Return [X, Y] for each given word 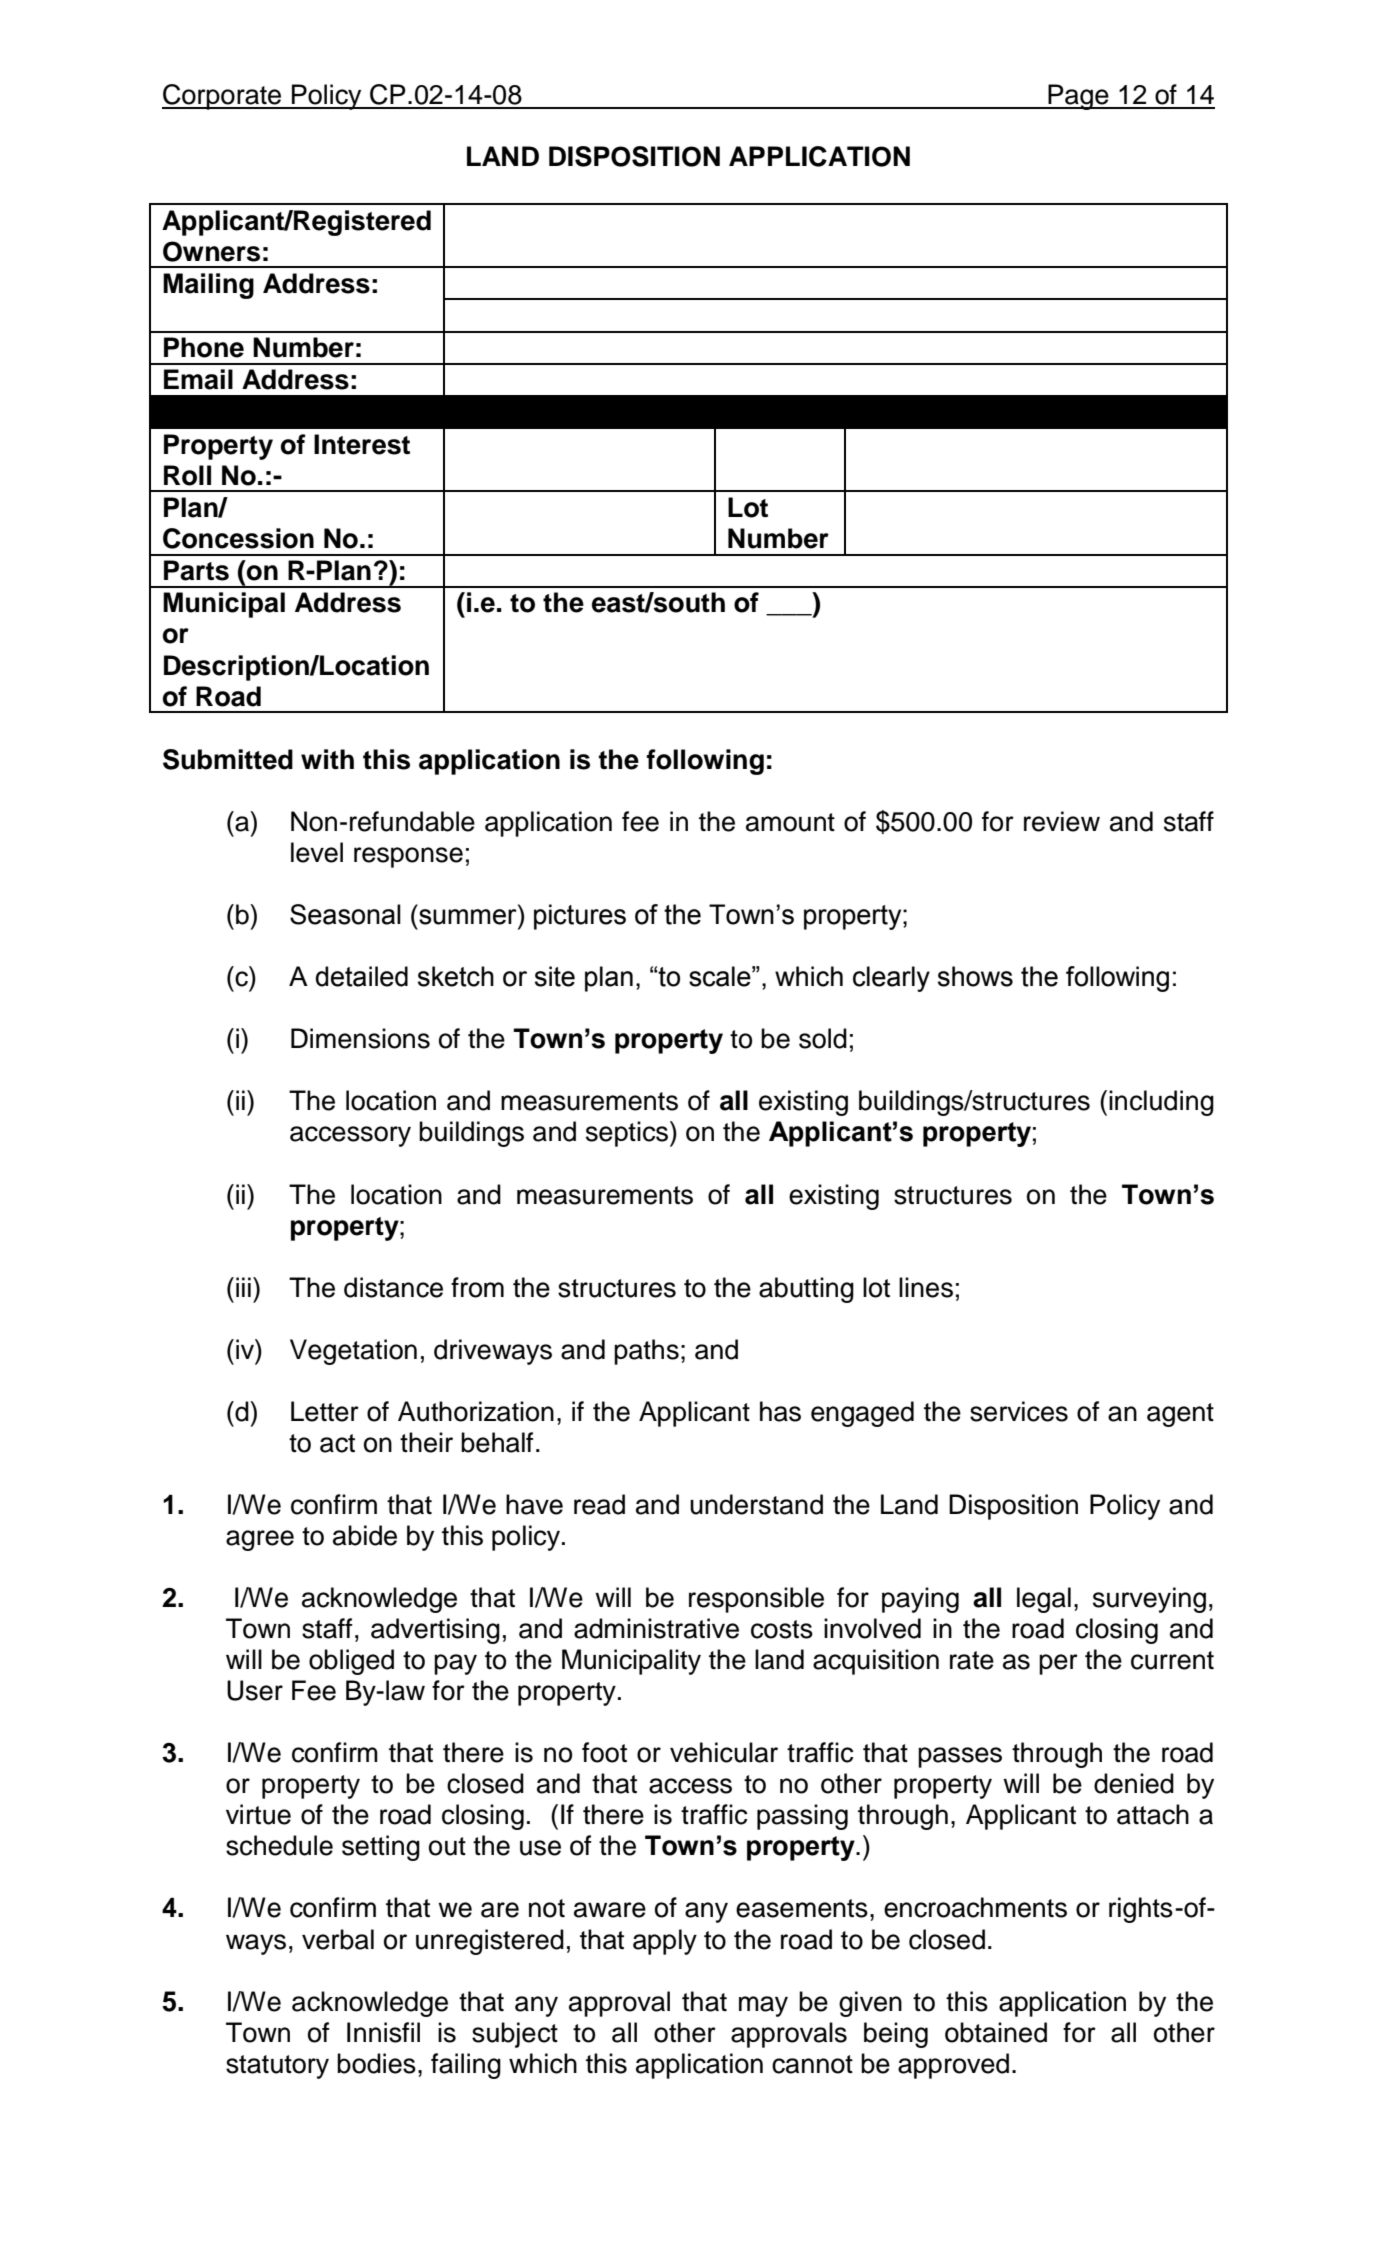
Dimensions [360, 1038]
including [1161, 1103]
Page [1078, 97]
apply [665, 1942]
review [1062, 821]
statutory [277, 2067]
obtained [996, 2032]
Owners [211, 251]
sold [823, 1038]
